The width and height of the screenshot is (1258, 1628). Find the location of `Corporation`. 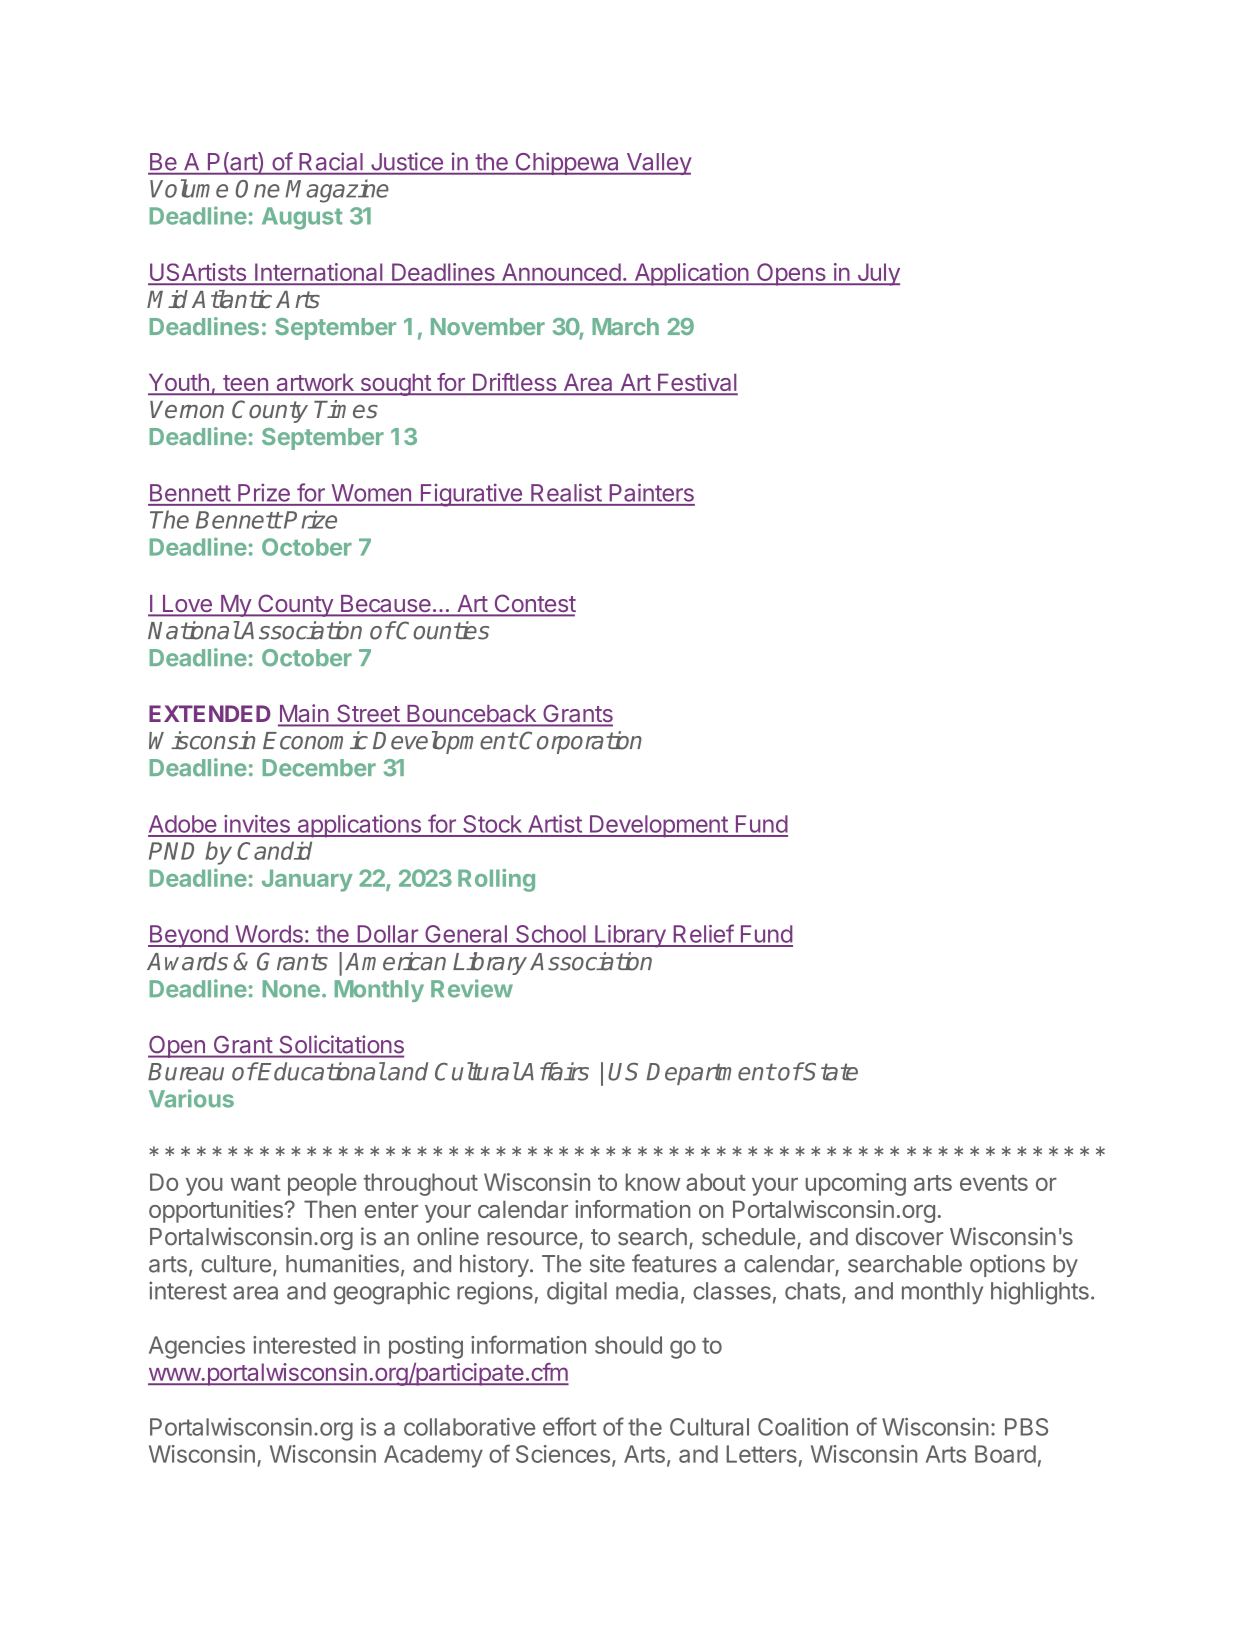

Corporation is located at coordinates (580, 742).
